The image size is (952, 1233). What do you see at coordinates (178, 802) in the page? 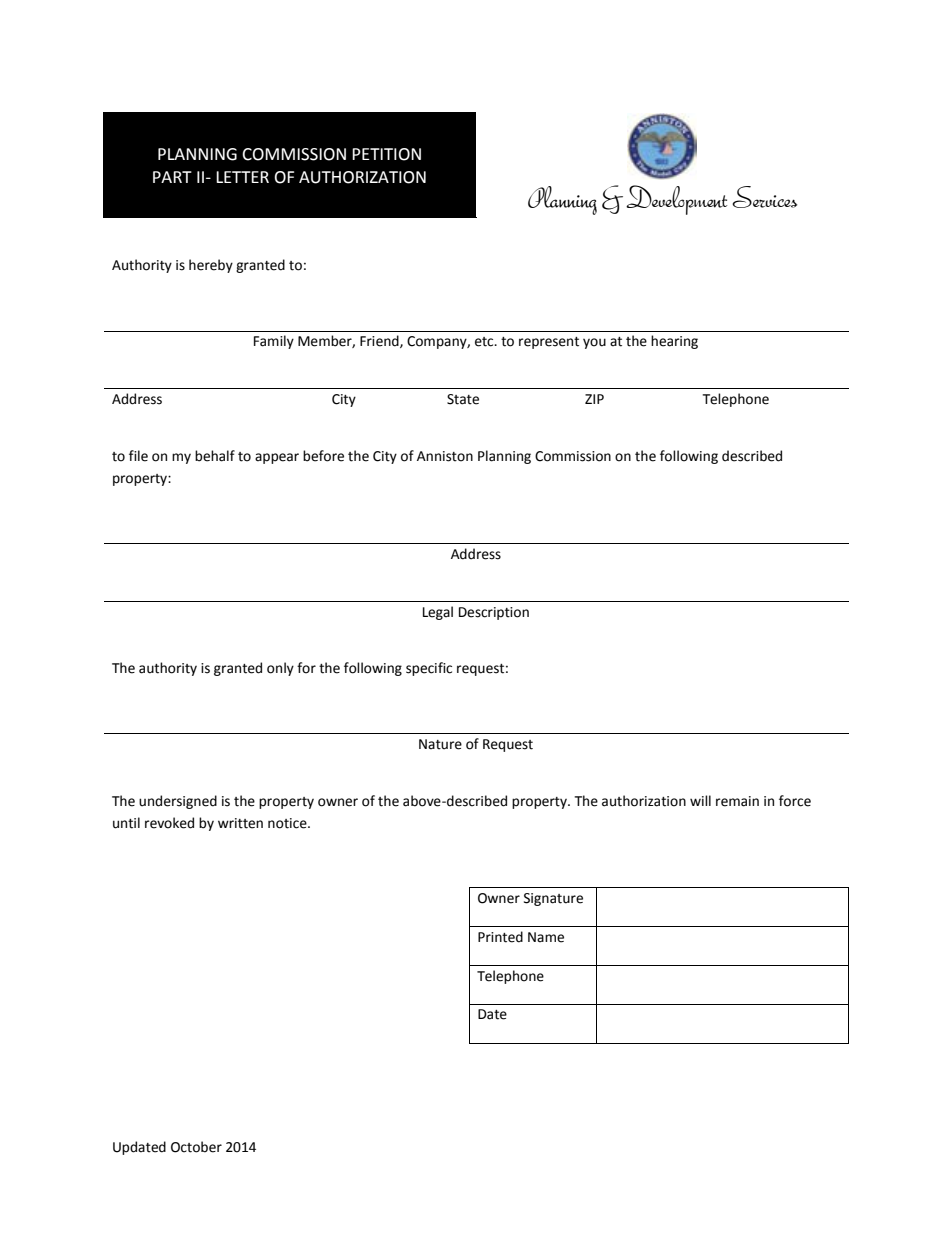
I see `undersigned` at bounding box center [178, 802].
